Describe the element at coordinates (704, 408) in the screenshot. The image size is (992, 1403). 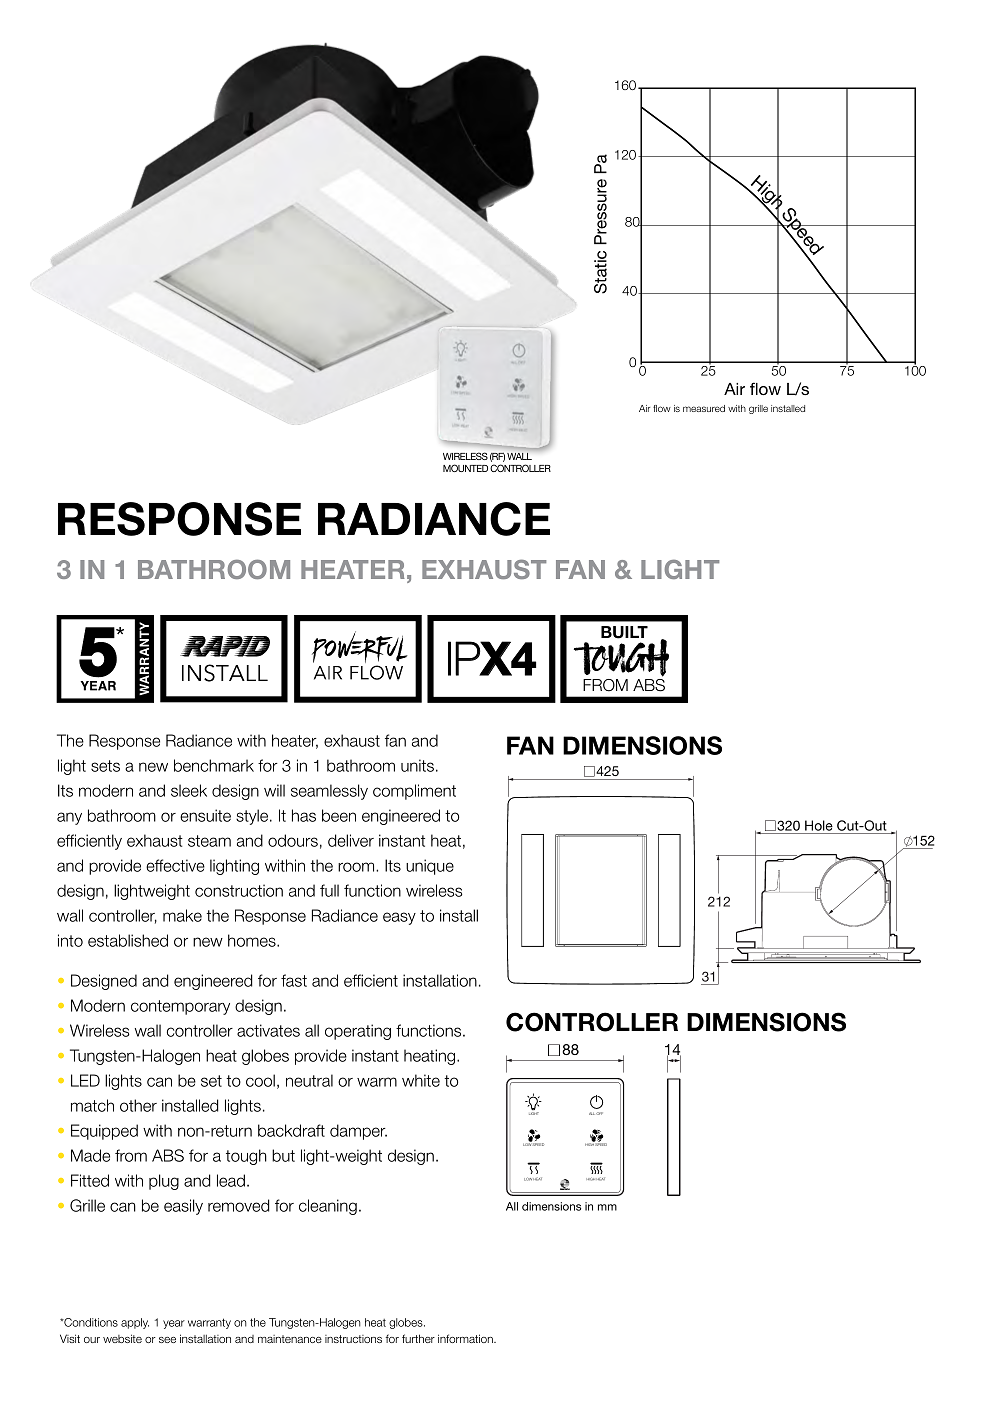
I see `measured` at that location.
